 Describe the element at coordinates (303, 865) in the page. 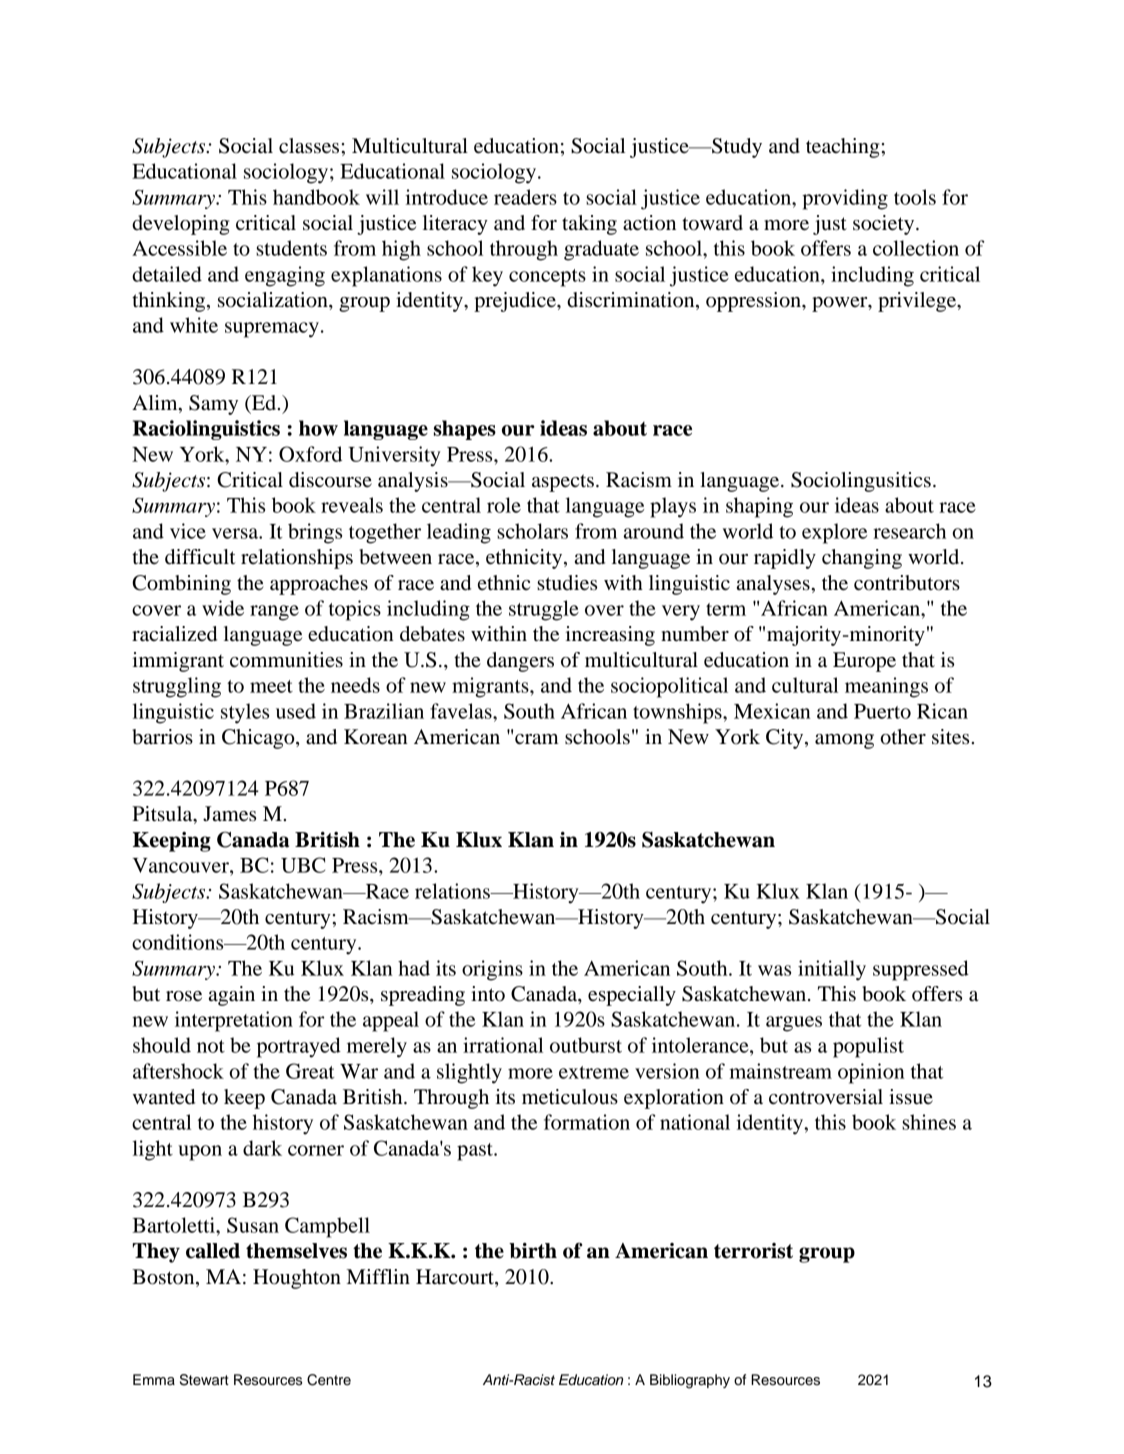

I see `UBC` at that location.
